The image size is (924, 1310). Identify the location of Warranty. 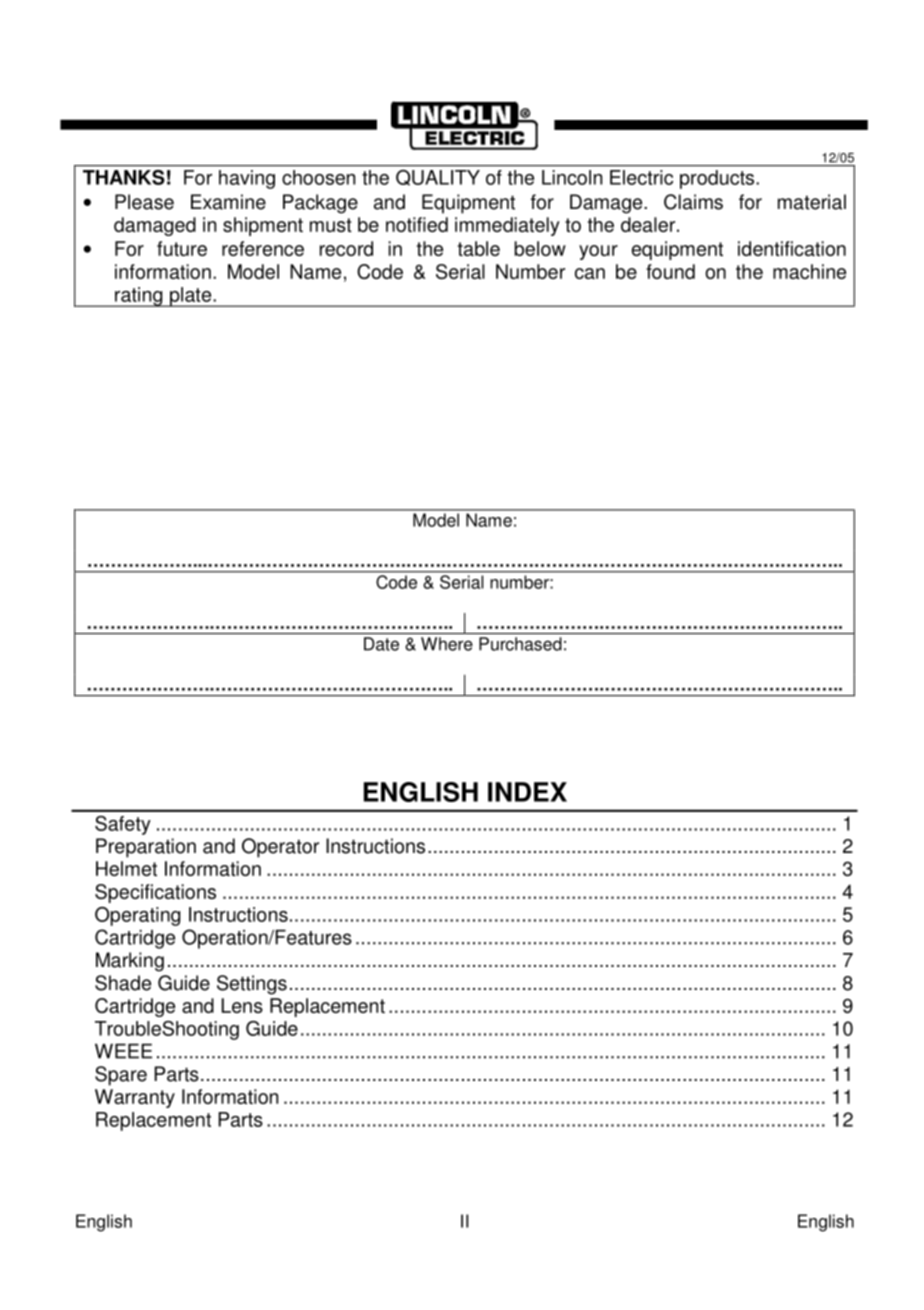
(135, 1098).
